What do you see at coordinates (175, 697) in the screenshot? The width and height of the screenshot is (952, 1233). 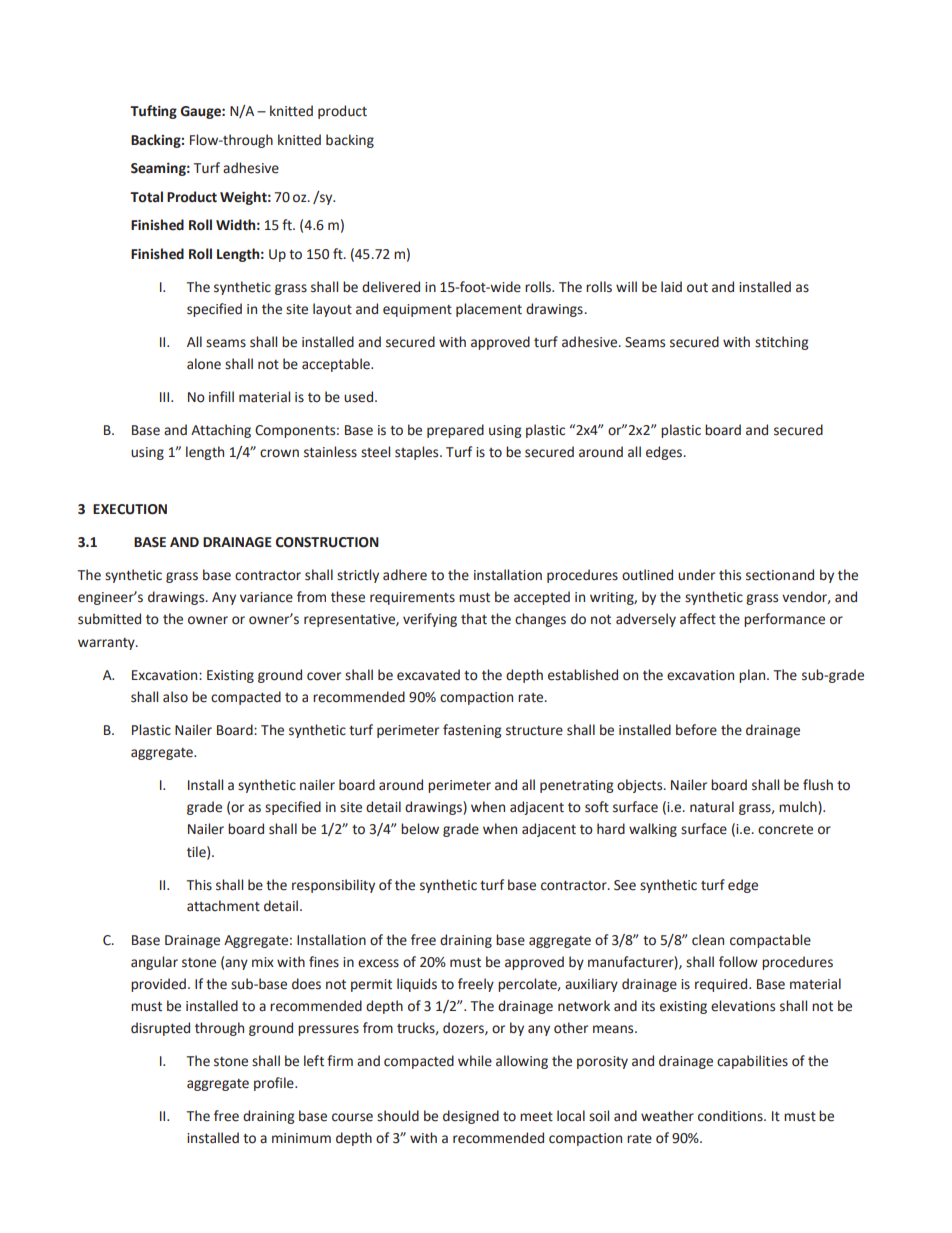 I see `also` at bounding box center [175, 697].
